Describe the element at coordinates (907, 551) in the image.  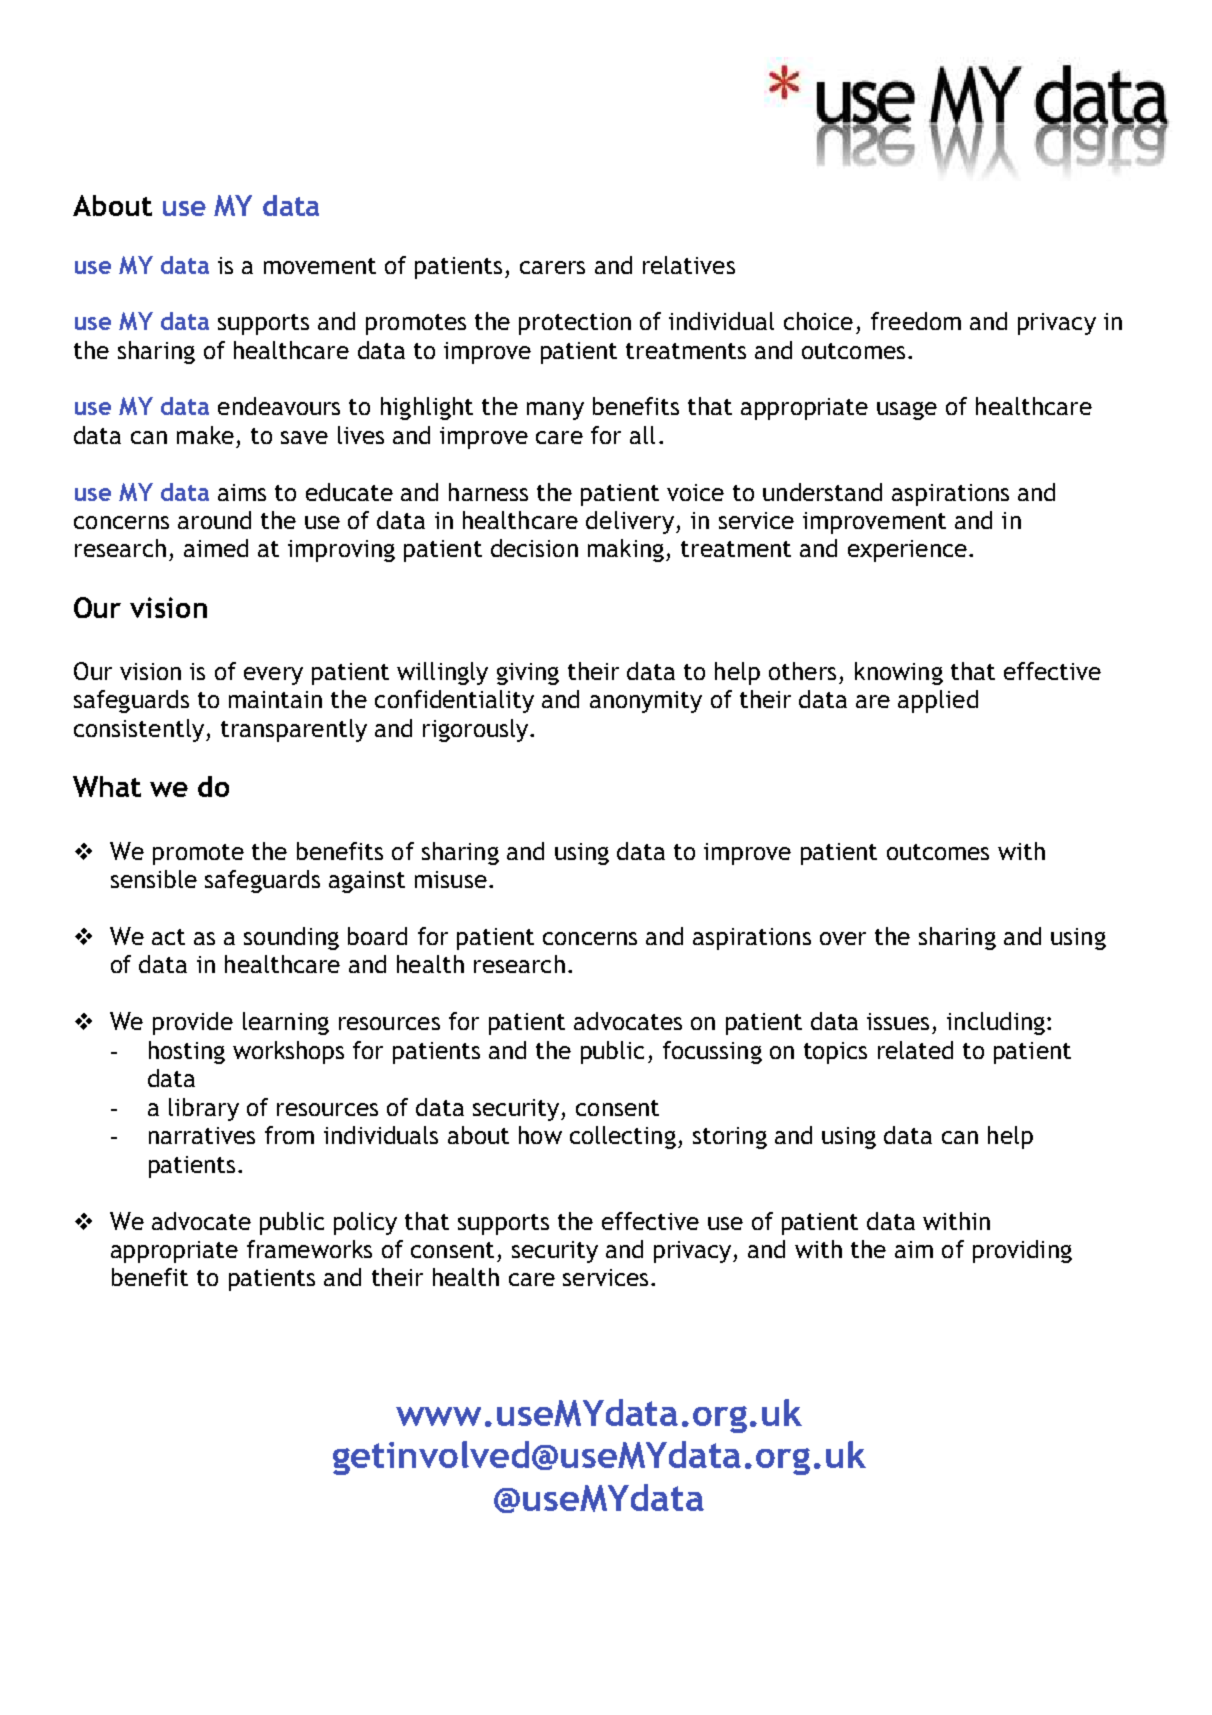
I see `experience` at that location.
